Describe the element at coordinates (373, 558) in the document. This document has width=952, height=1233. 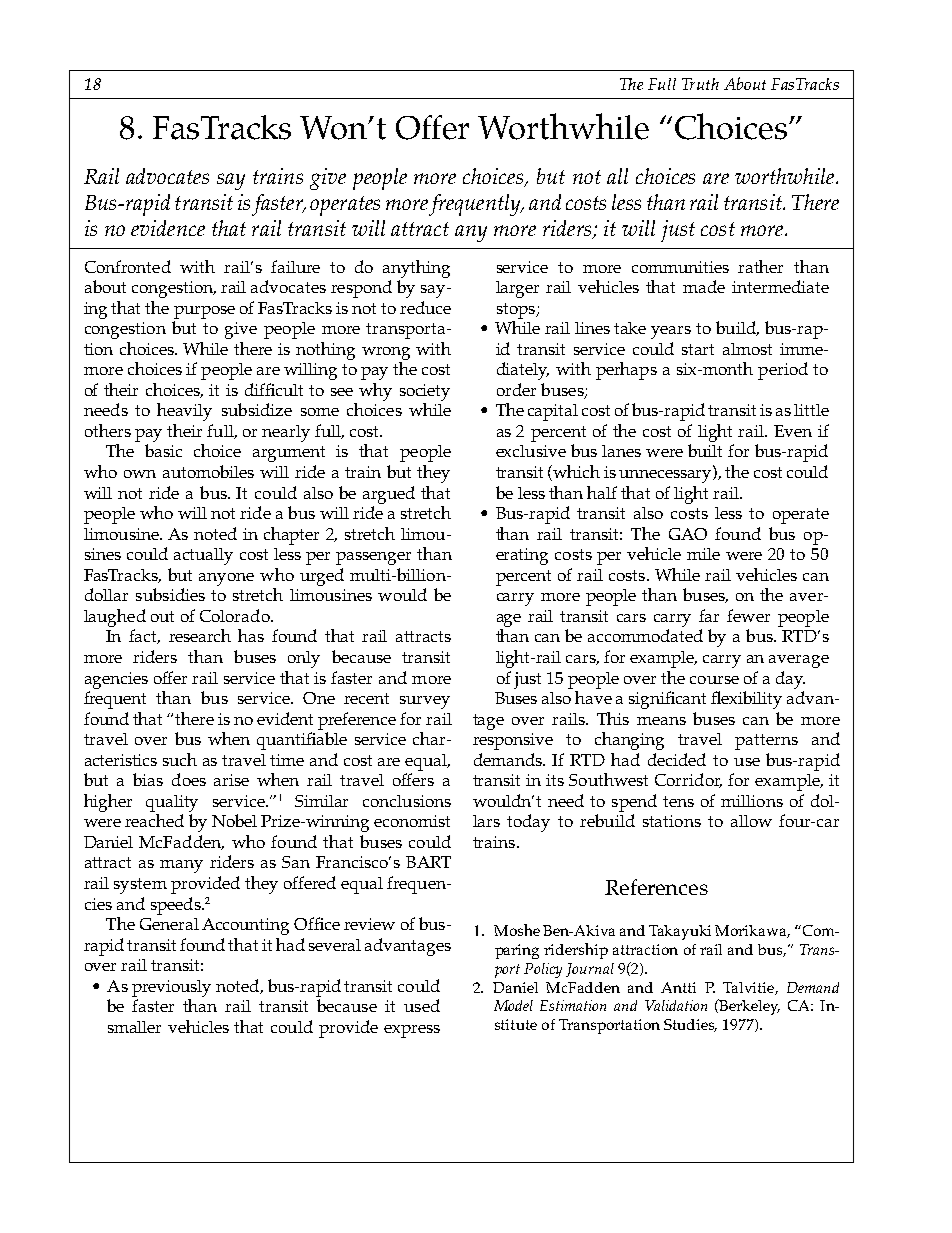
I see `passenger` at that location.
